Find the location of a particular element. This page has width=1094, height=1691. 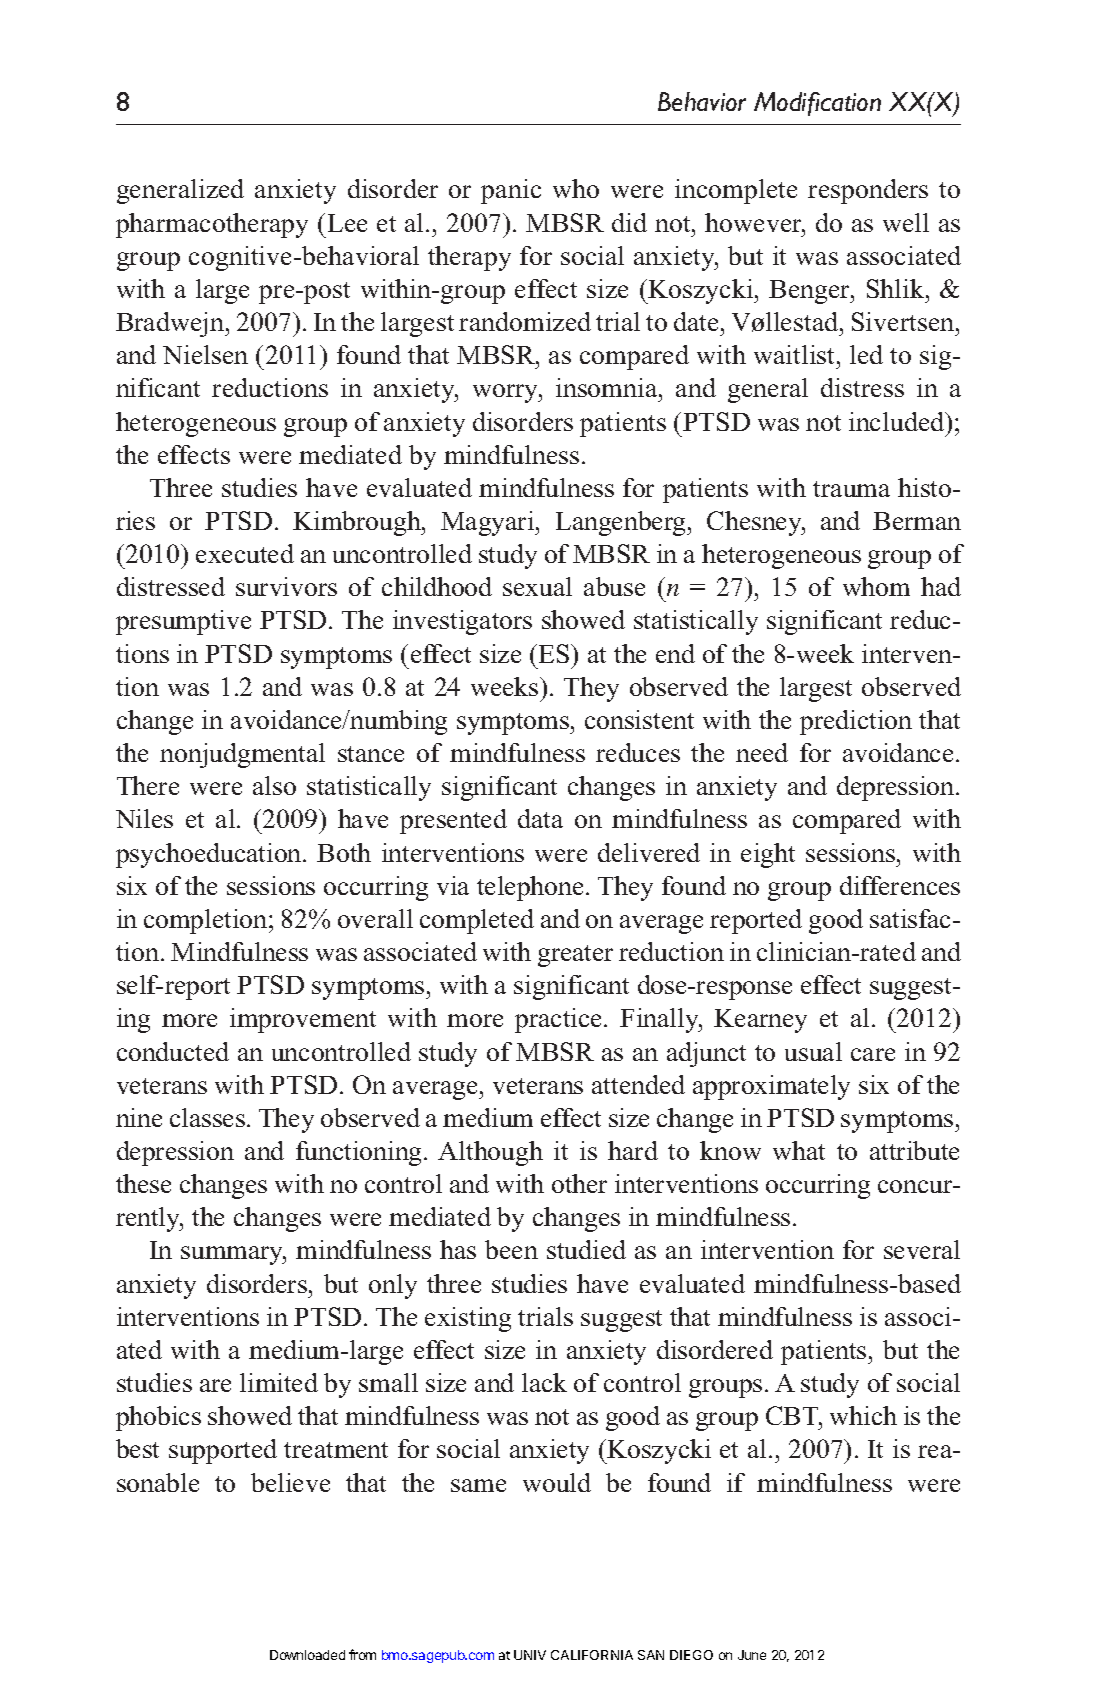

conducted is located at coordinates (173, 1051).
